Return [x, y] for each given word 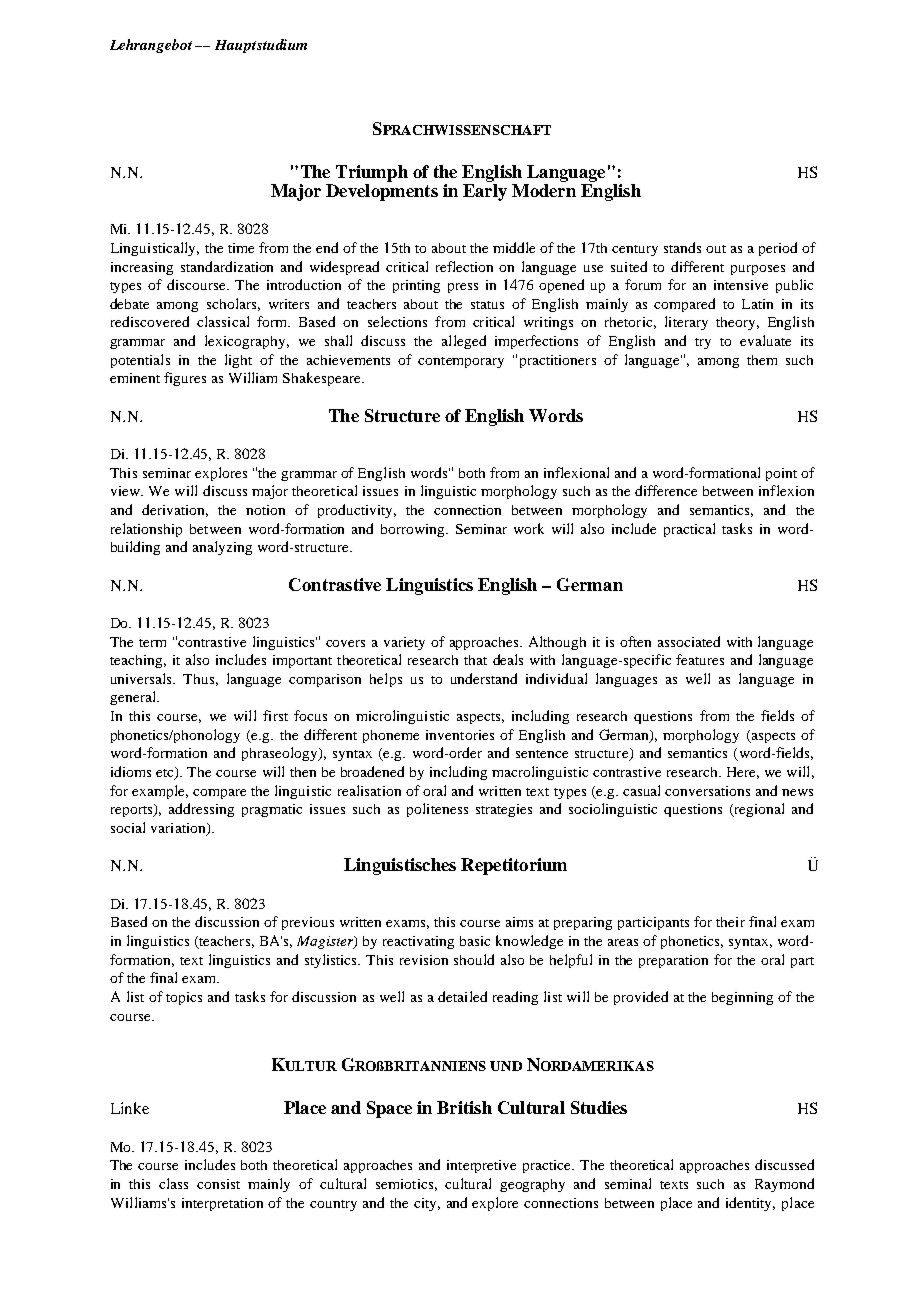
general [134, 698]
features [700, 659]
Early [485, 192]
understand [484, 678]
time [241, 248]
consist [218, 1184]
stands [682, 247]
